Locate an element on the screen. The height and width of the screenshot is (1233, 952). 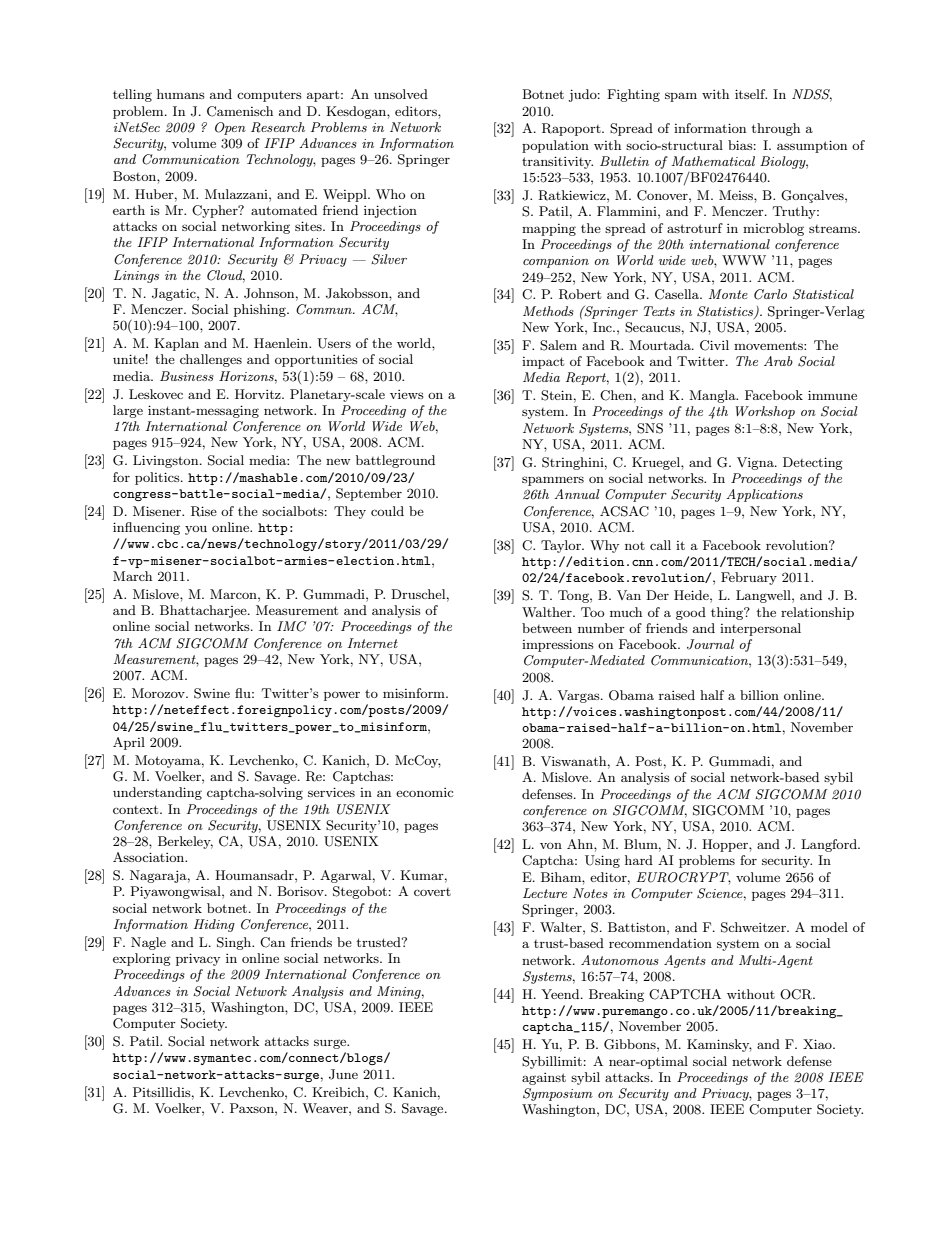
through is located at coordinates (776, 129).
